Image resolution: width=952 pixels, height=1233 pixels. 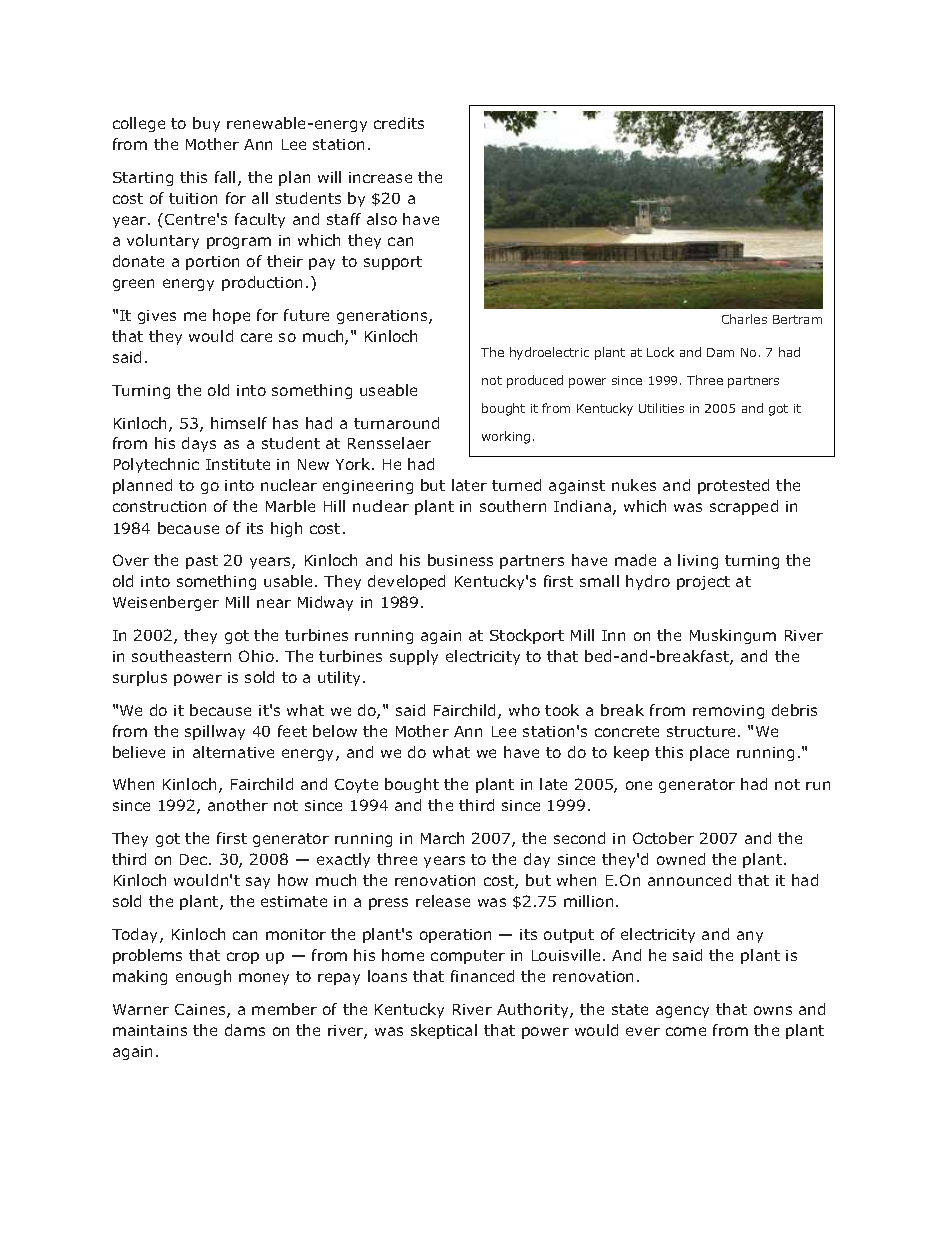 I want to click on Charles, so click(x=744, y=319).
